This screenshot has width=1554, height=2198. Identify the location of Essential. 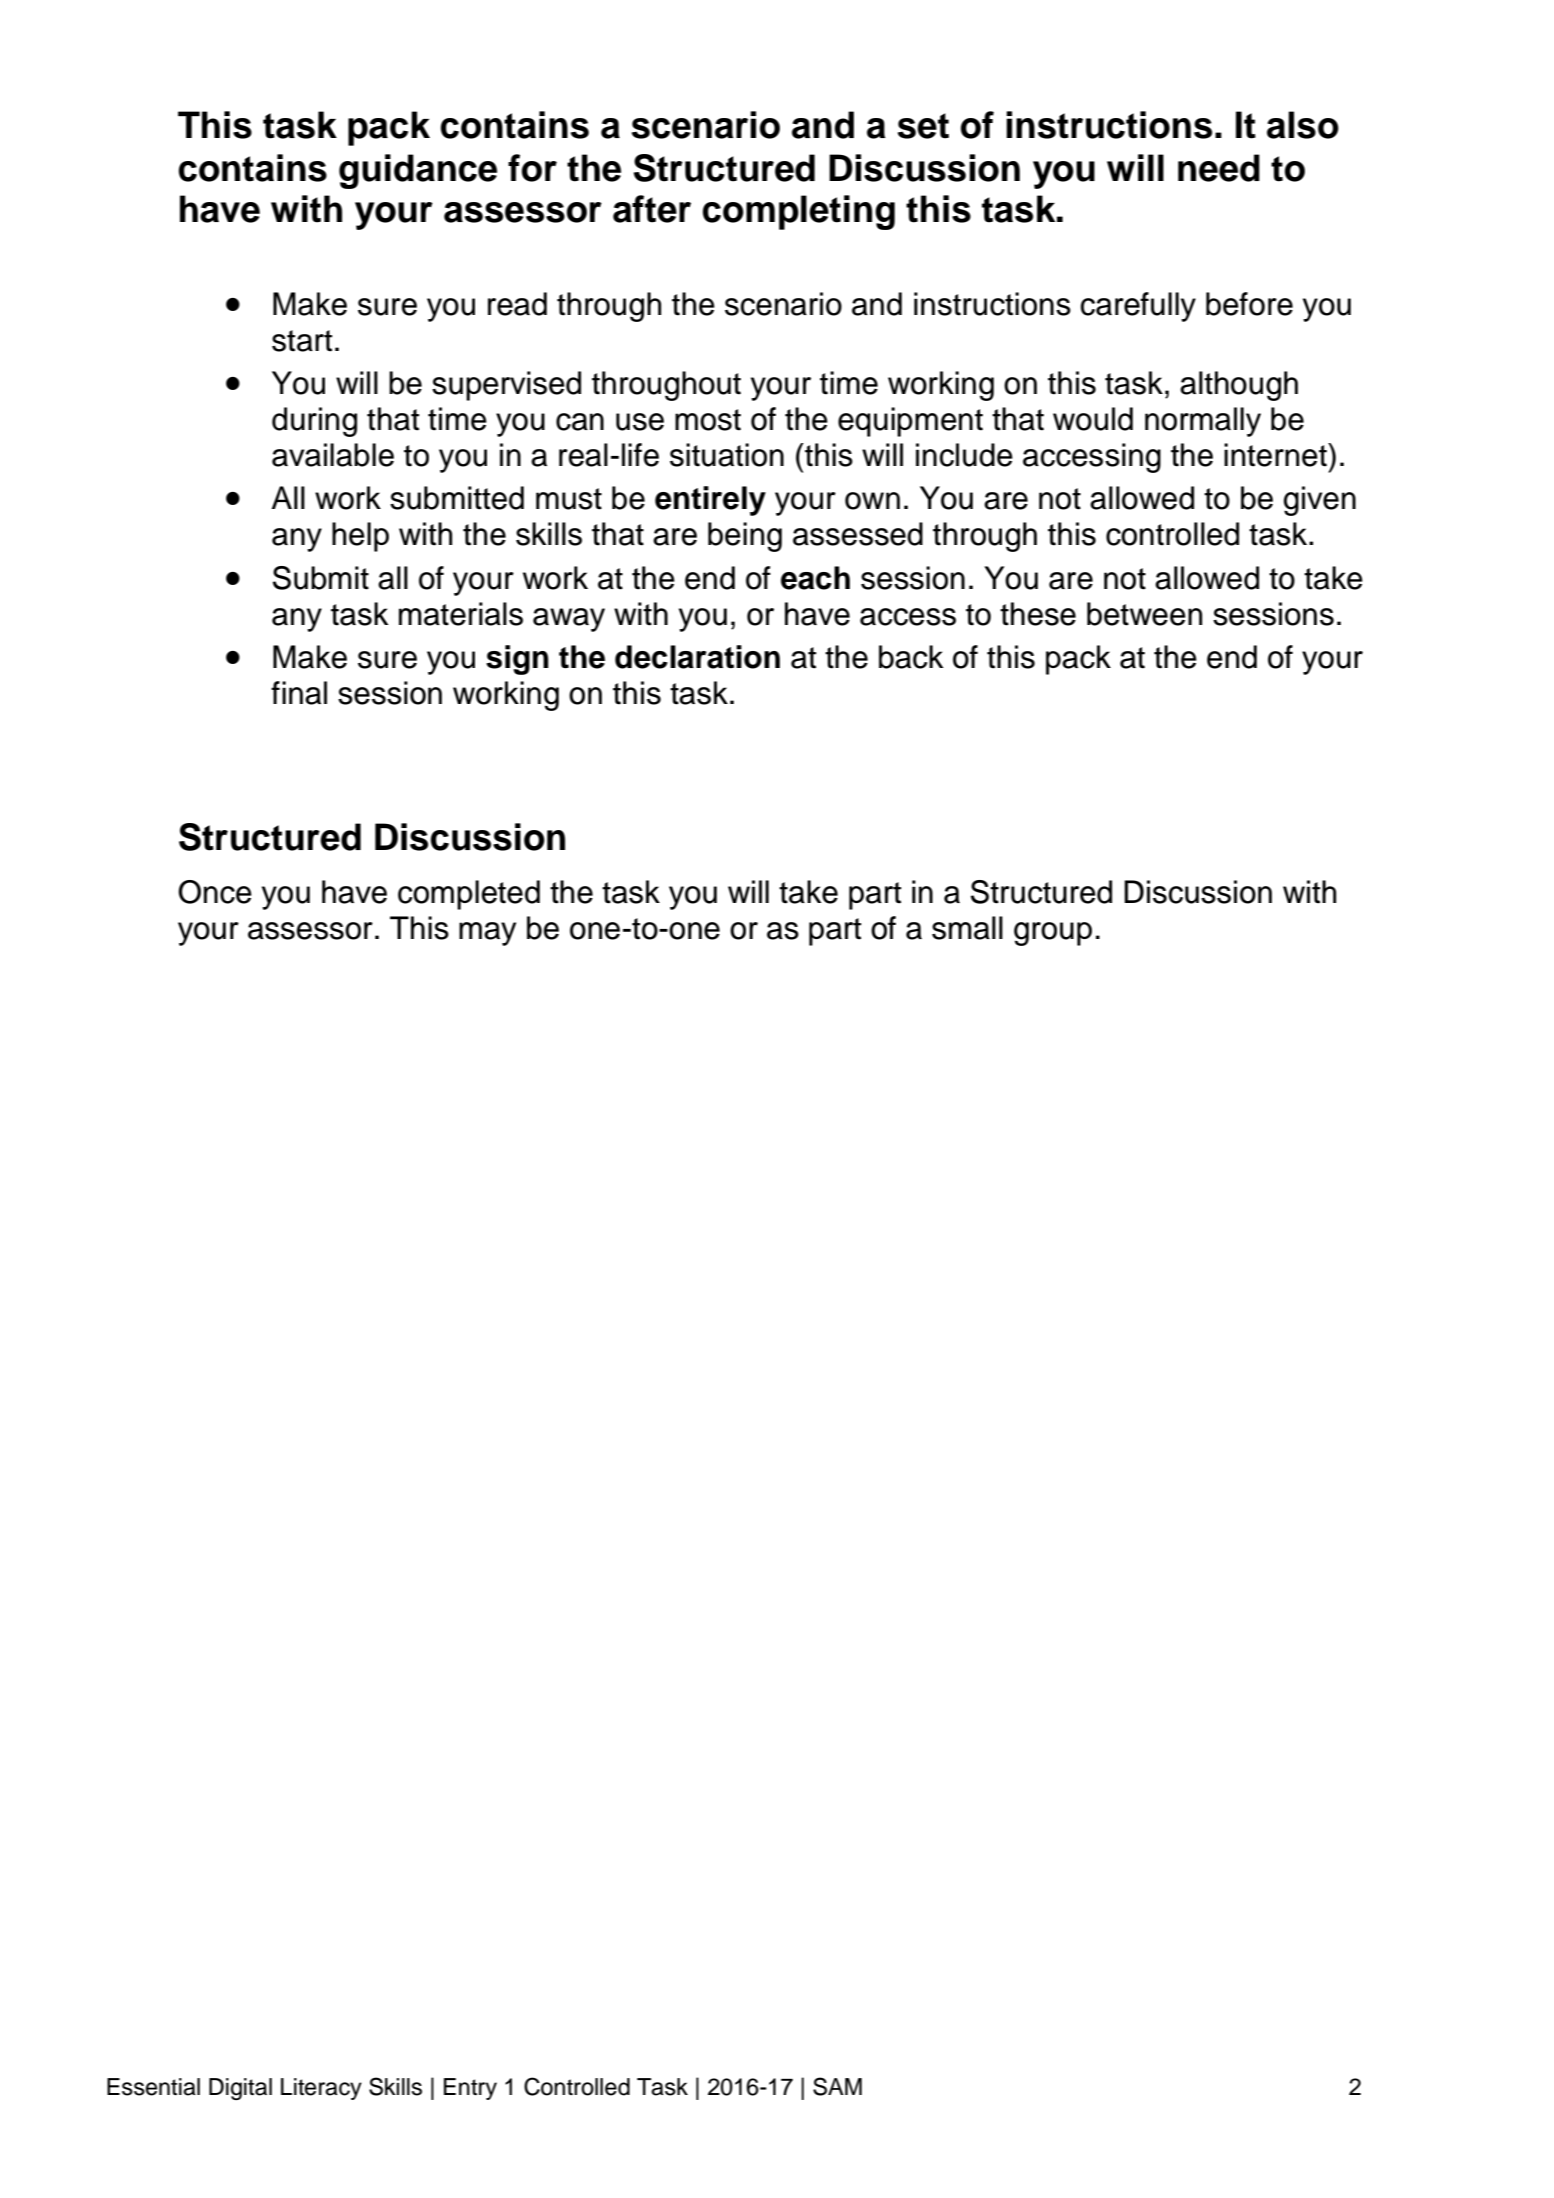
(153, 2087).
